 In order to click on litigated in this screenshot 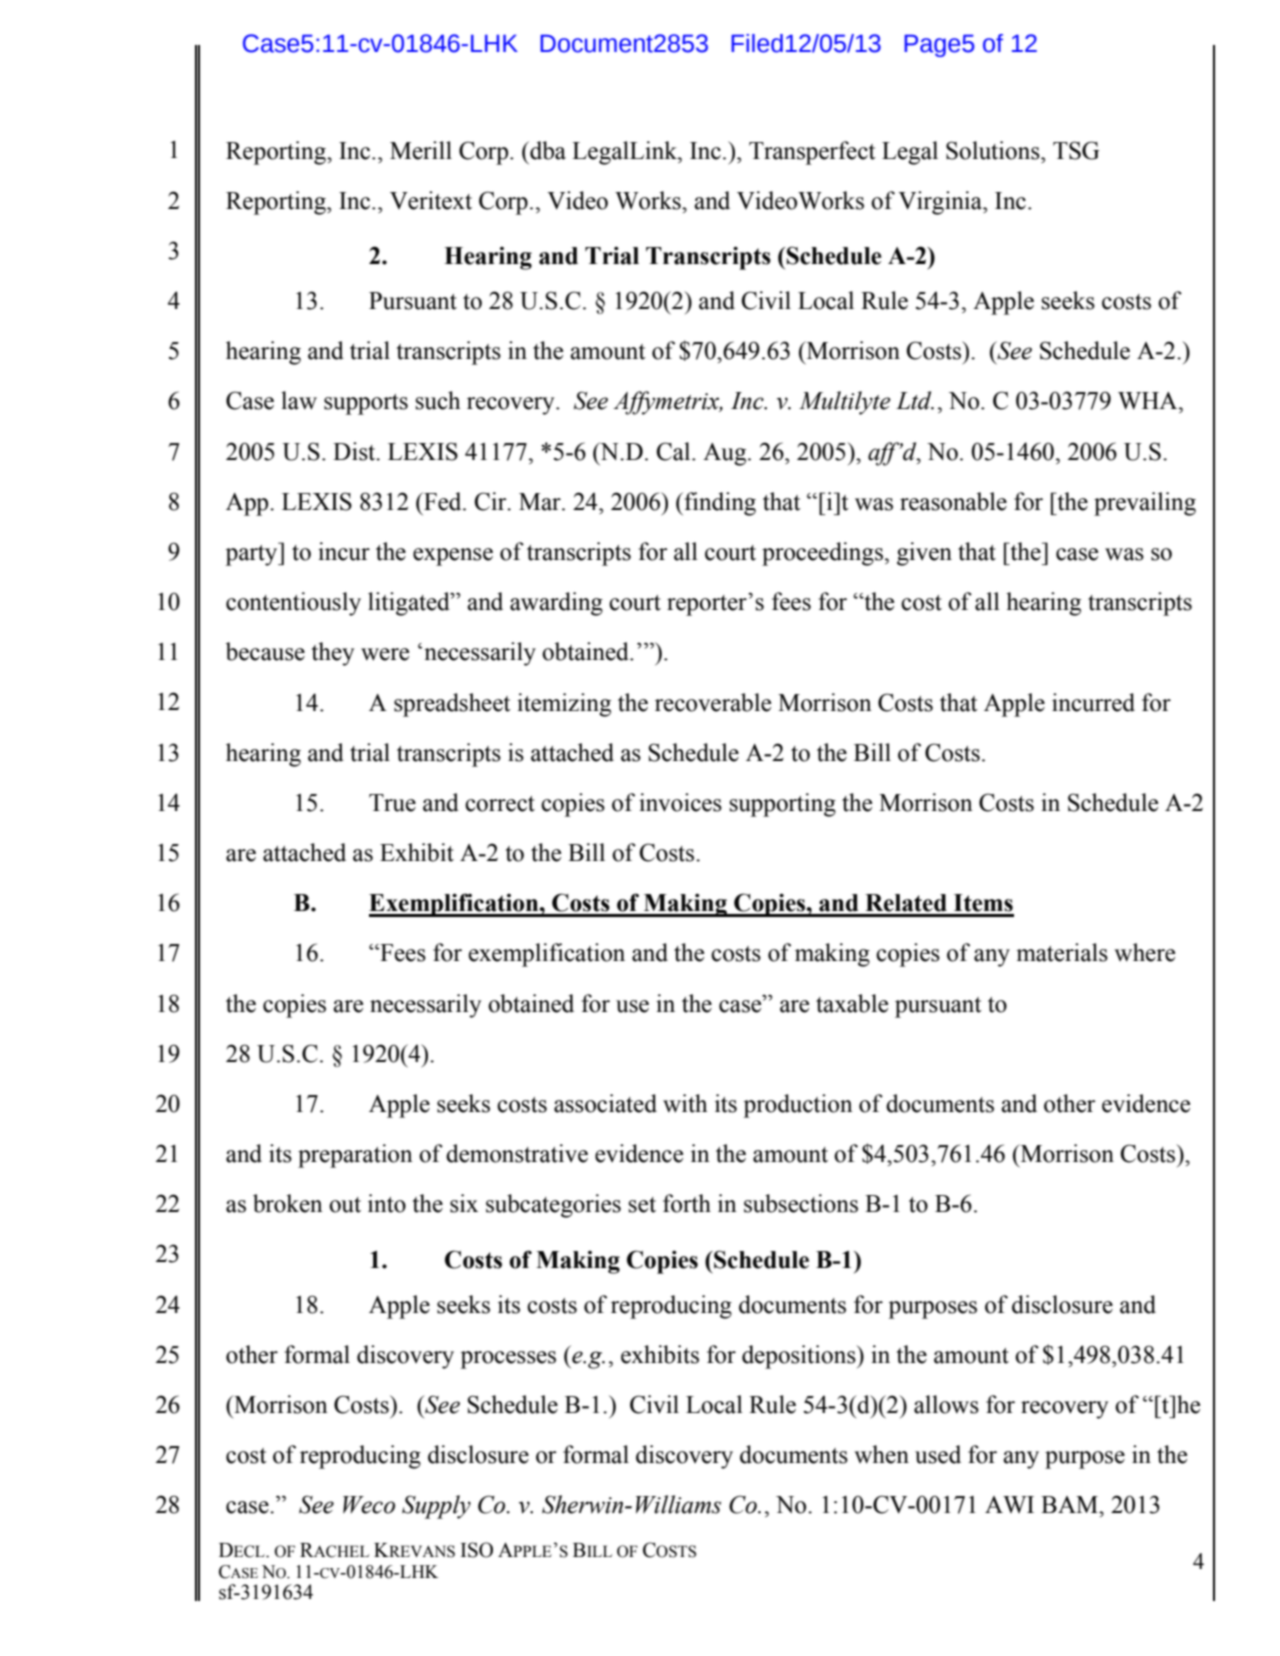, I will do `click(410, 604)`.
